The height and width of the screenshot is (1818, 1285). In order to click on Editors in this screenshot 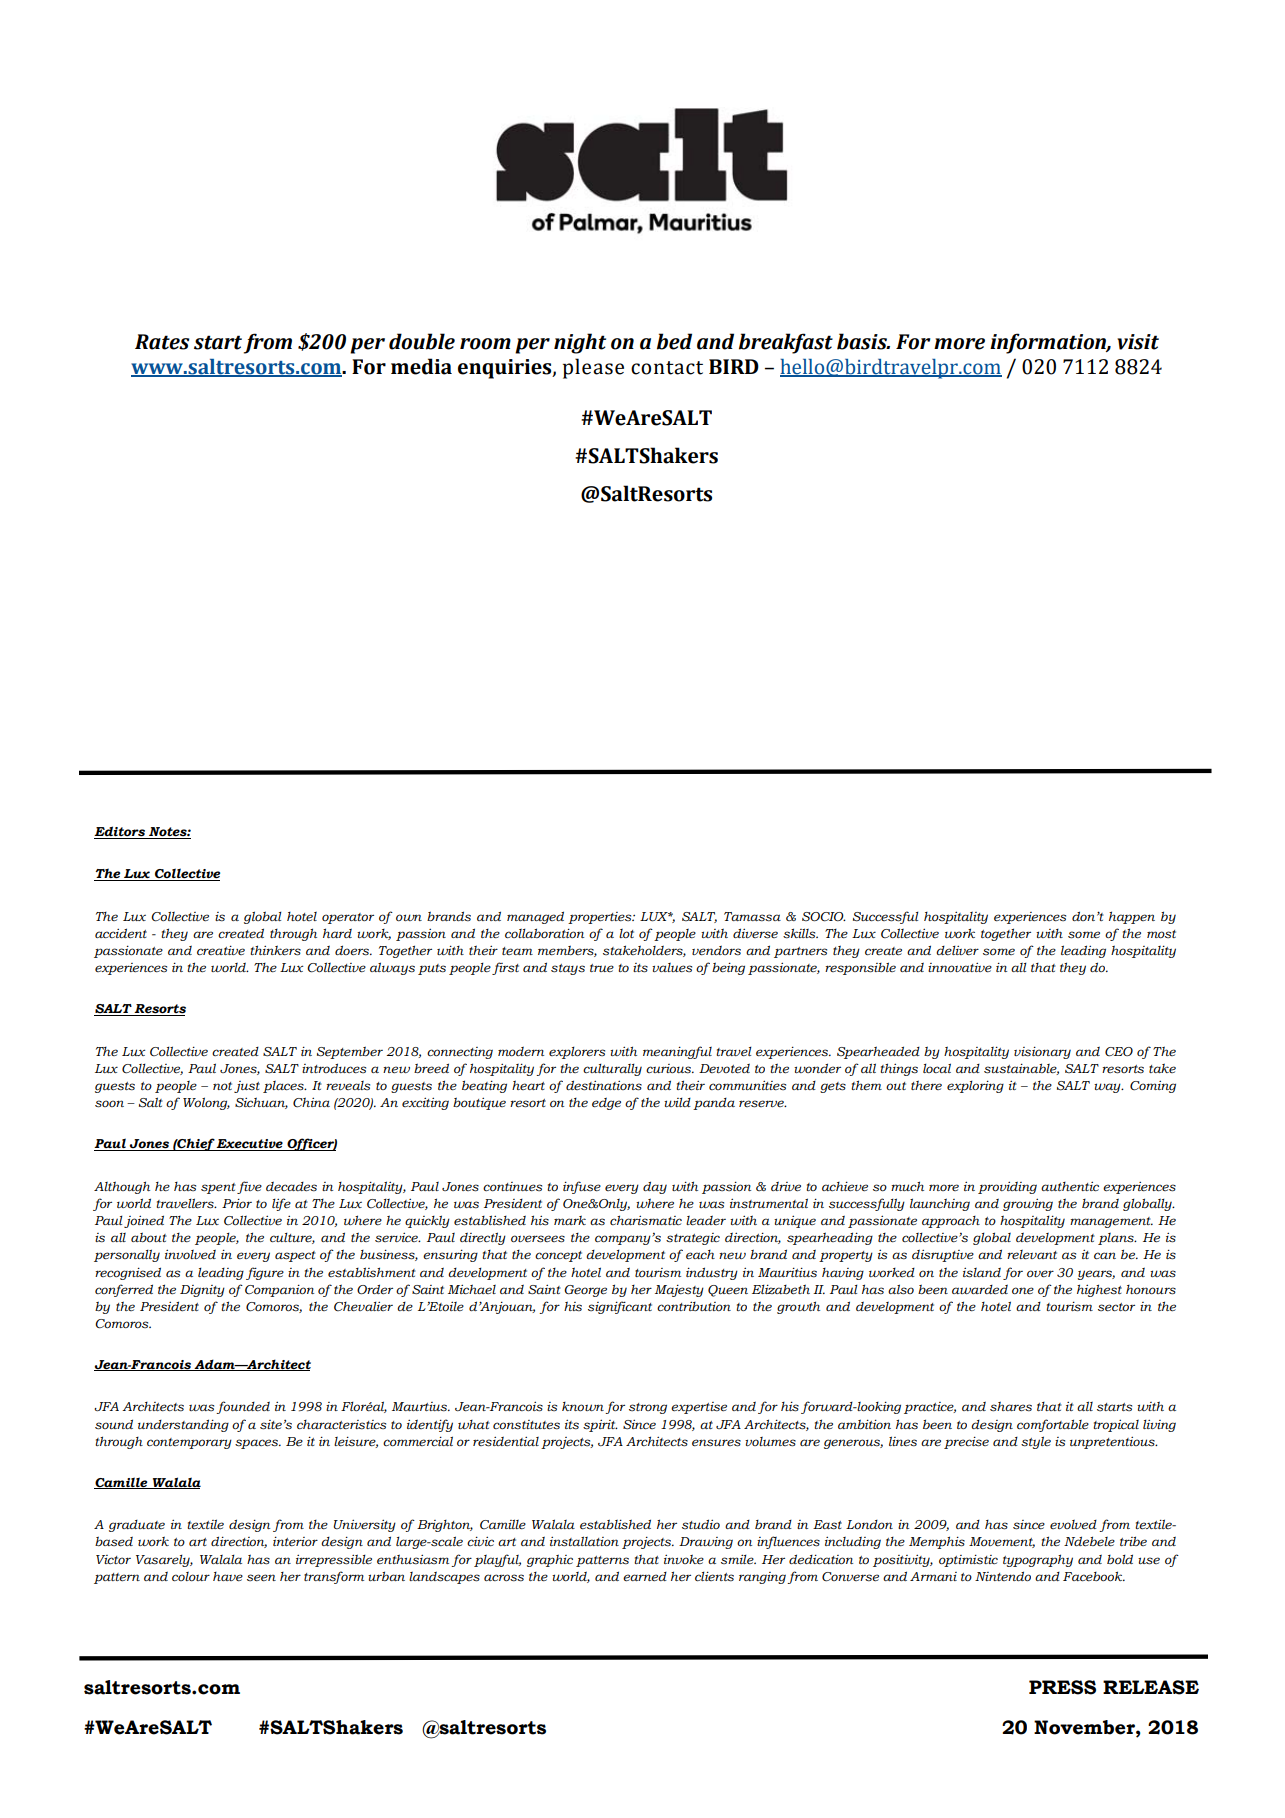, I will do `click(121, 832)`.
